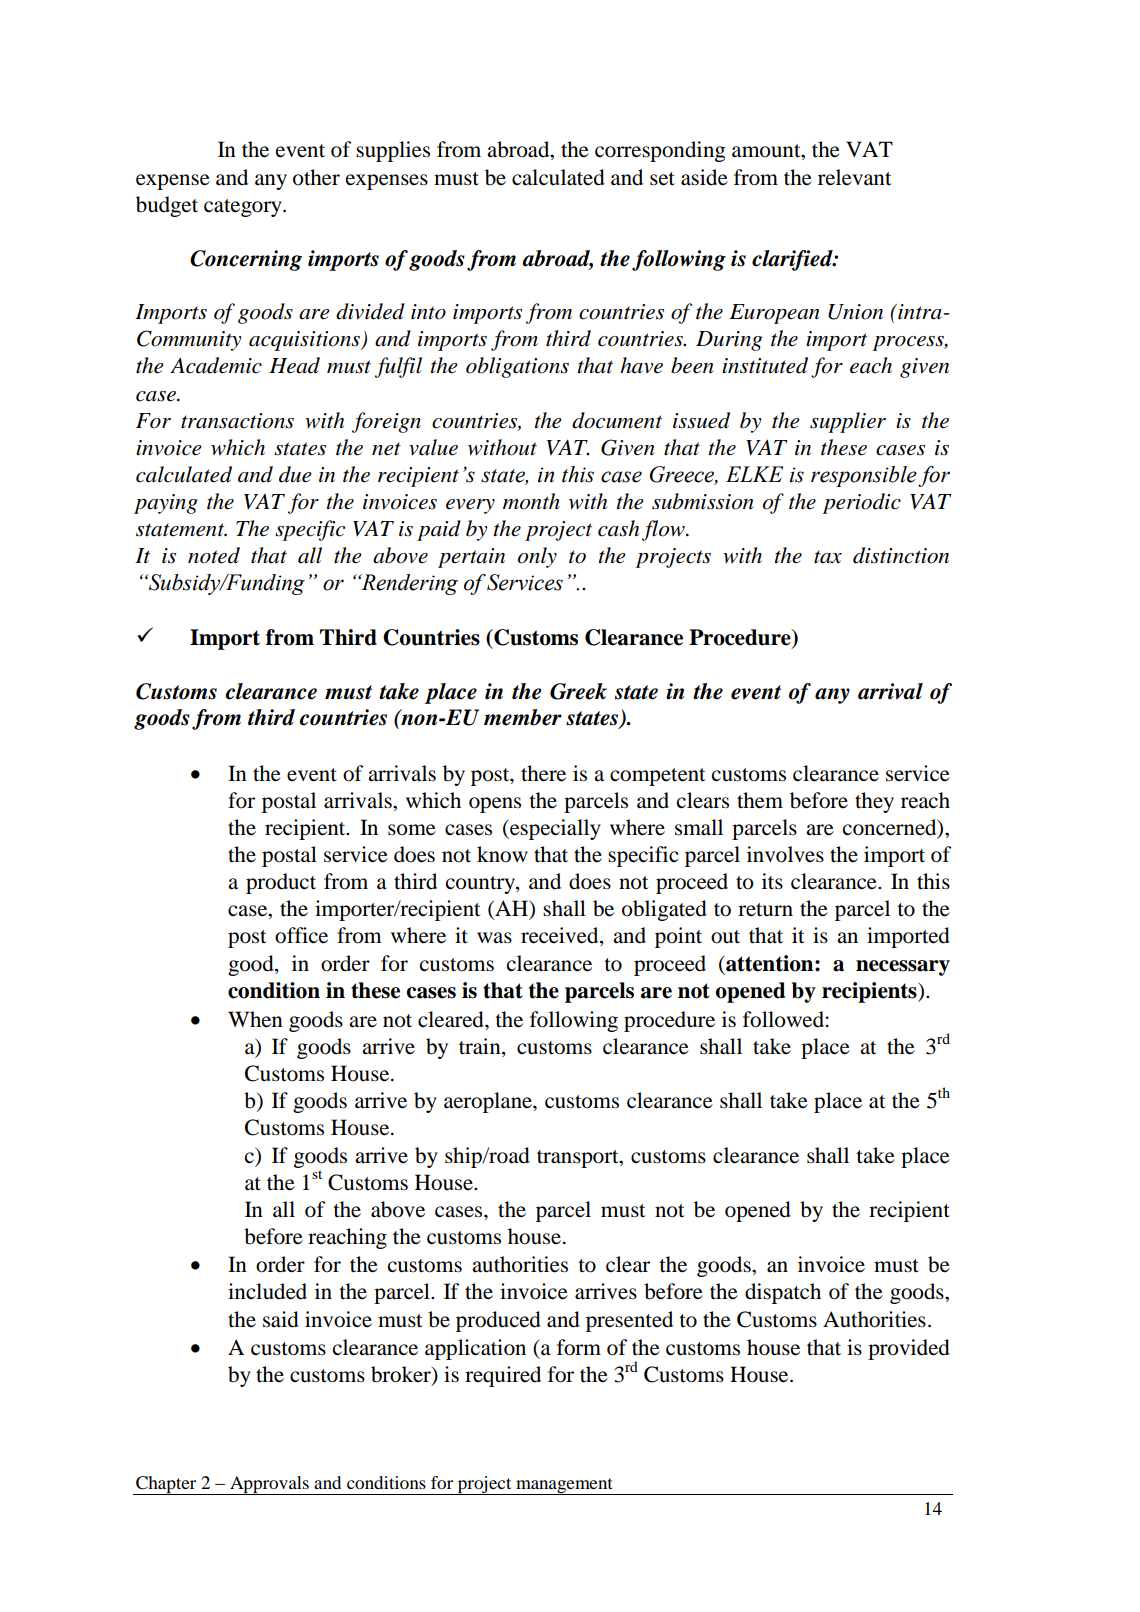 Image resolution: width=1140 pixels, height=1612 pixels. What do you see at coordinates (564, 1486) in the document?
I see `management` at bounding box center [564, 1486].
